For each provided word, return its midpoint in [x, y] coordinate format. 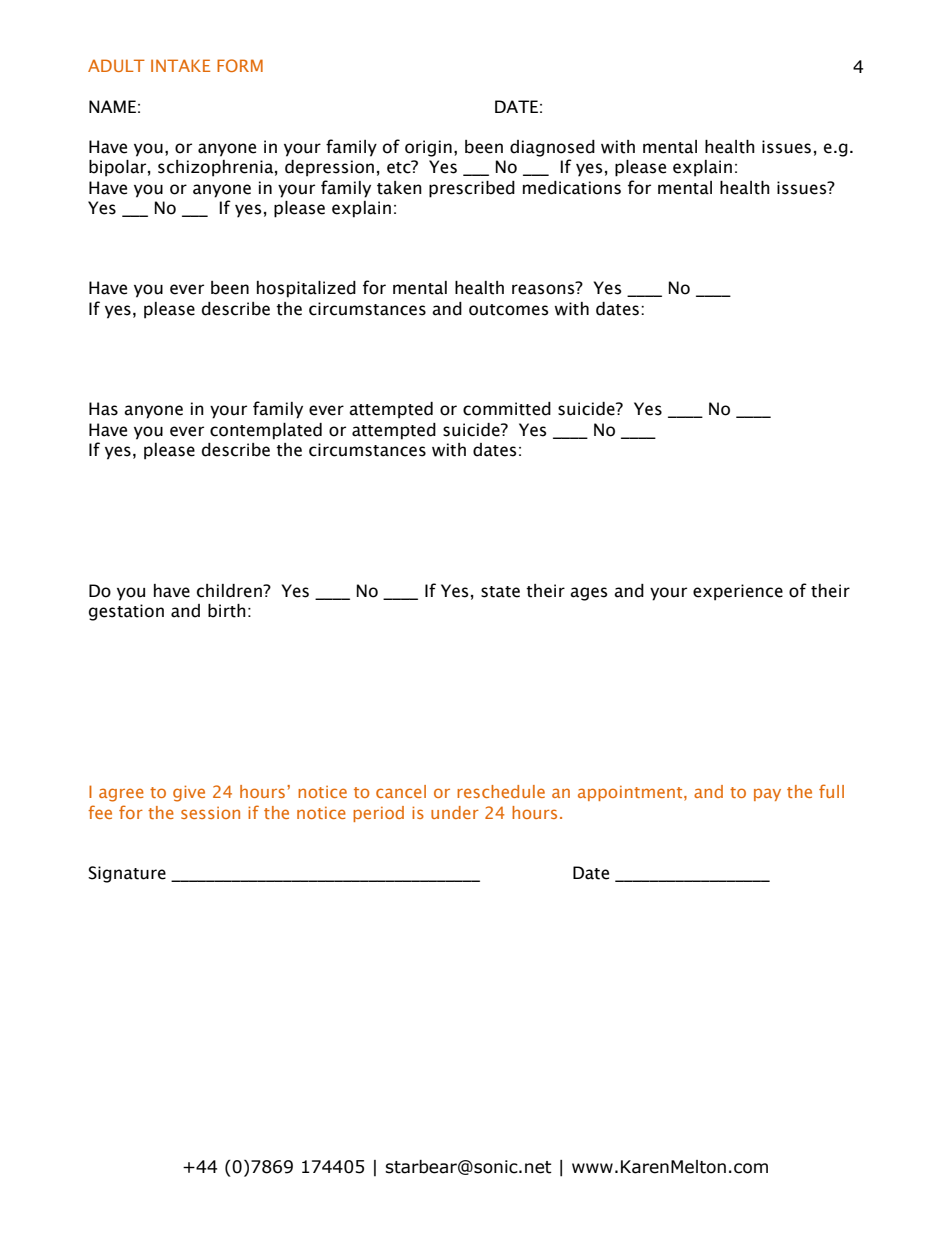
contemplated [266, 431]
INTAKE [180, 65]
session [210, 813]
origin [428, 148]
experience [738, 592]
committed [507, 409]
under [455, 812]
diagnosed [552, 148]
